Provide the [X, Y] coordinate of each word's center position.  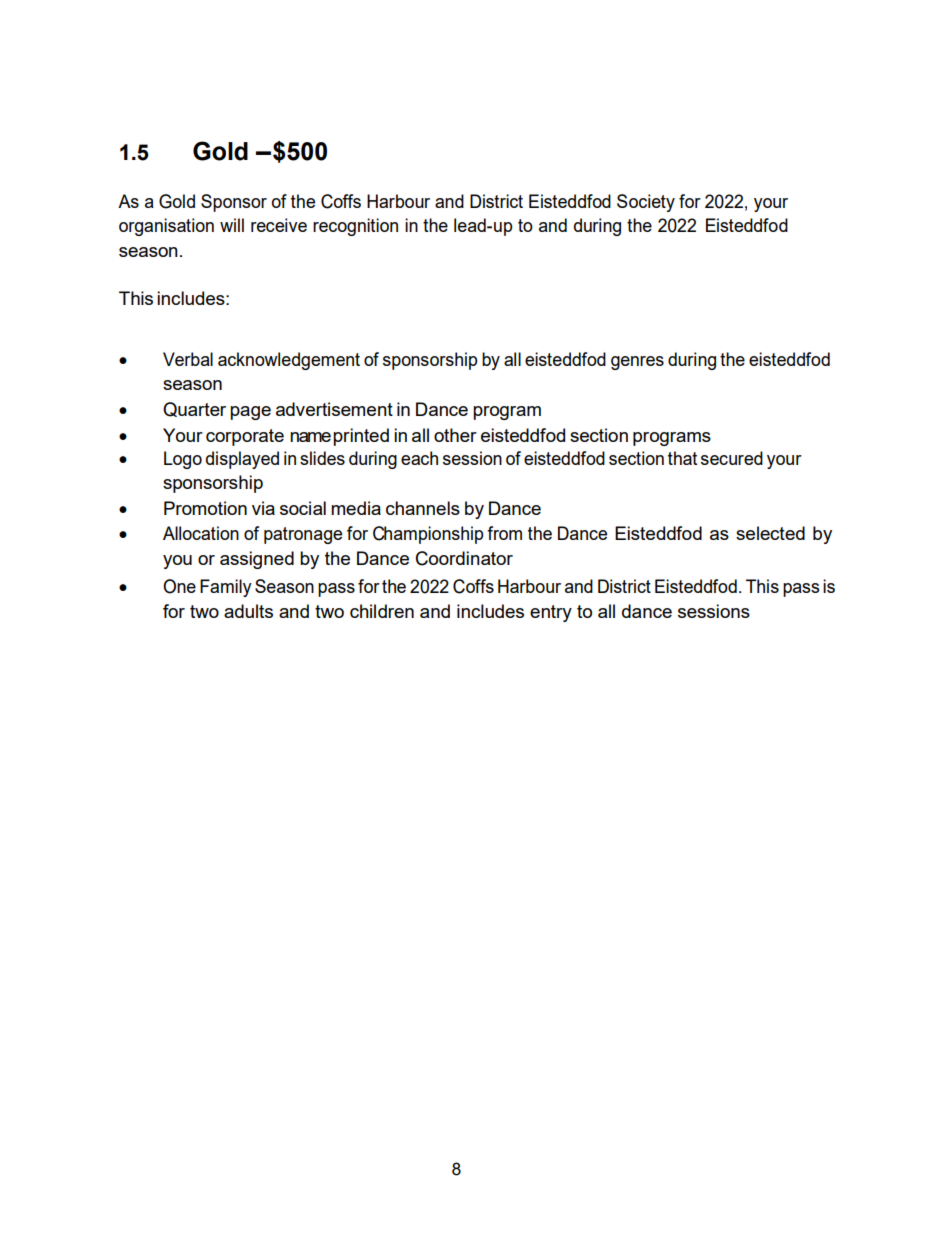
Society [646, 203]
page [250, 413]
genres [637, 363]
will [232, 225]
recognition [355, 227]
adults [248, 611]
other [455, 435]
